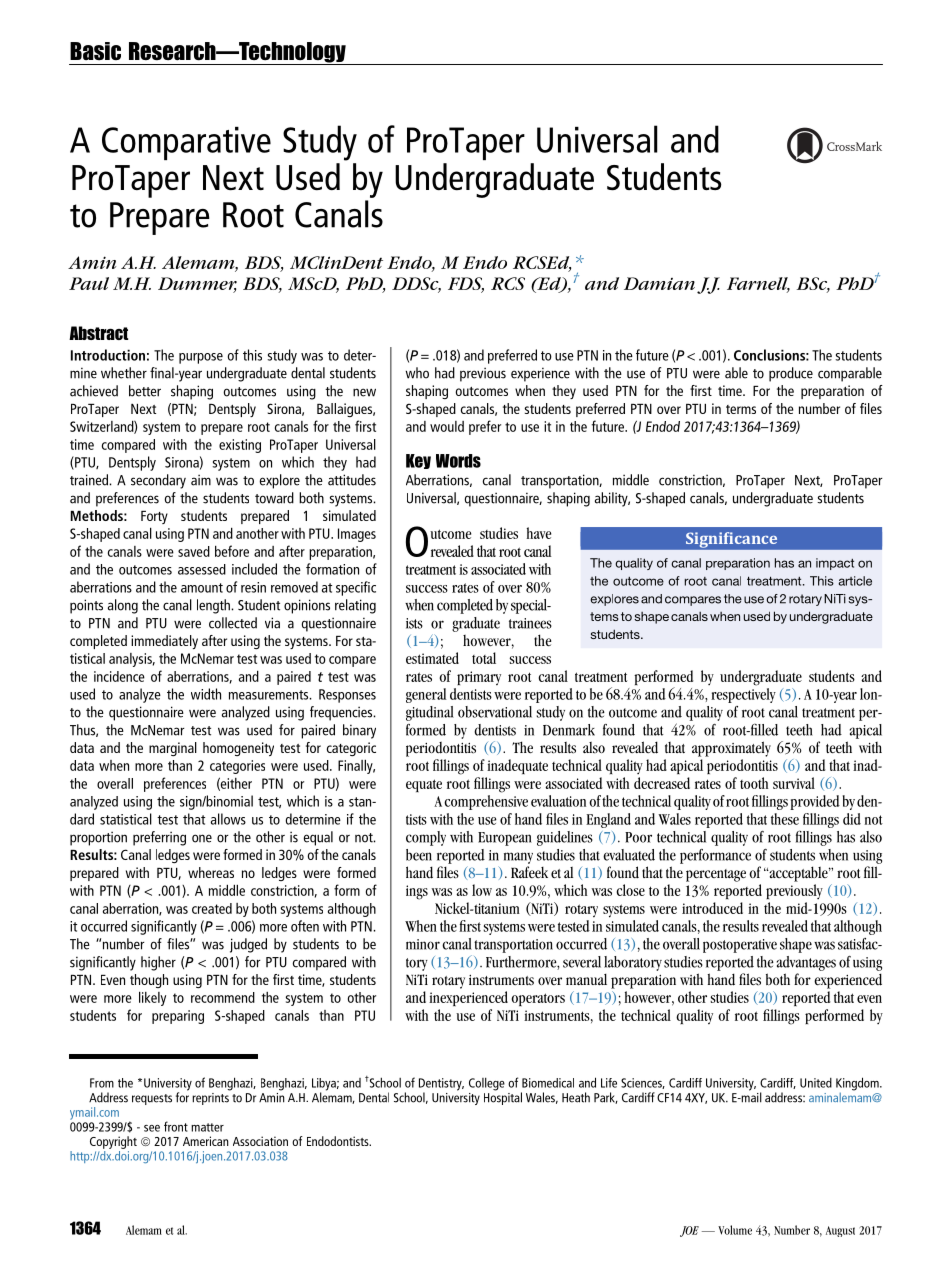 This screenshot has width=952, height=1275. Describe the element at coordinates (164, 642) in the screenshot. I see `immediately` at that location.
